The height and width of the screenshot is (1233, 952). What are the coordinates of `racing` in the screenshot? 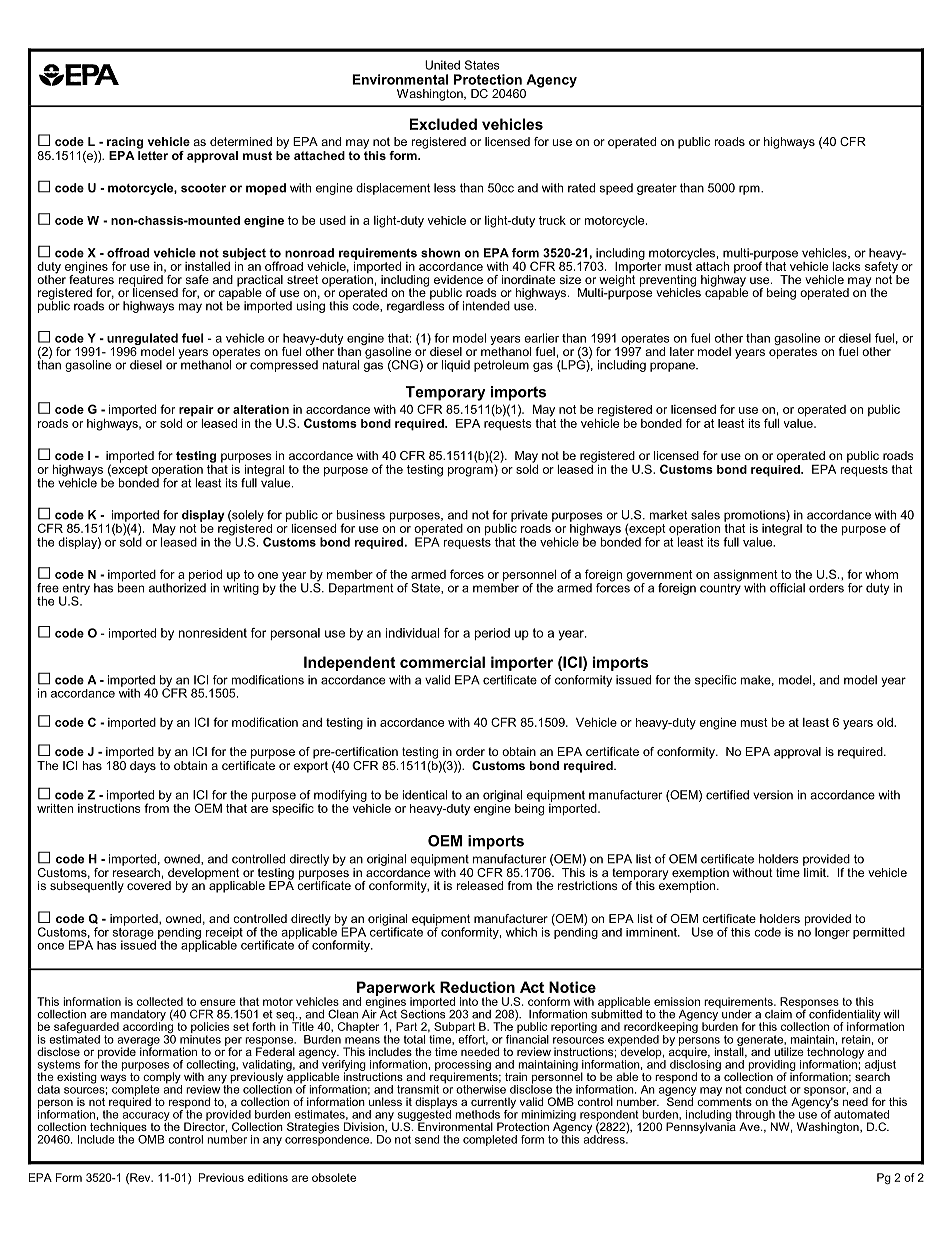 It's located at (125, 143).
